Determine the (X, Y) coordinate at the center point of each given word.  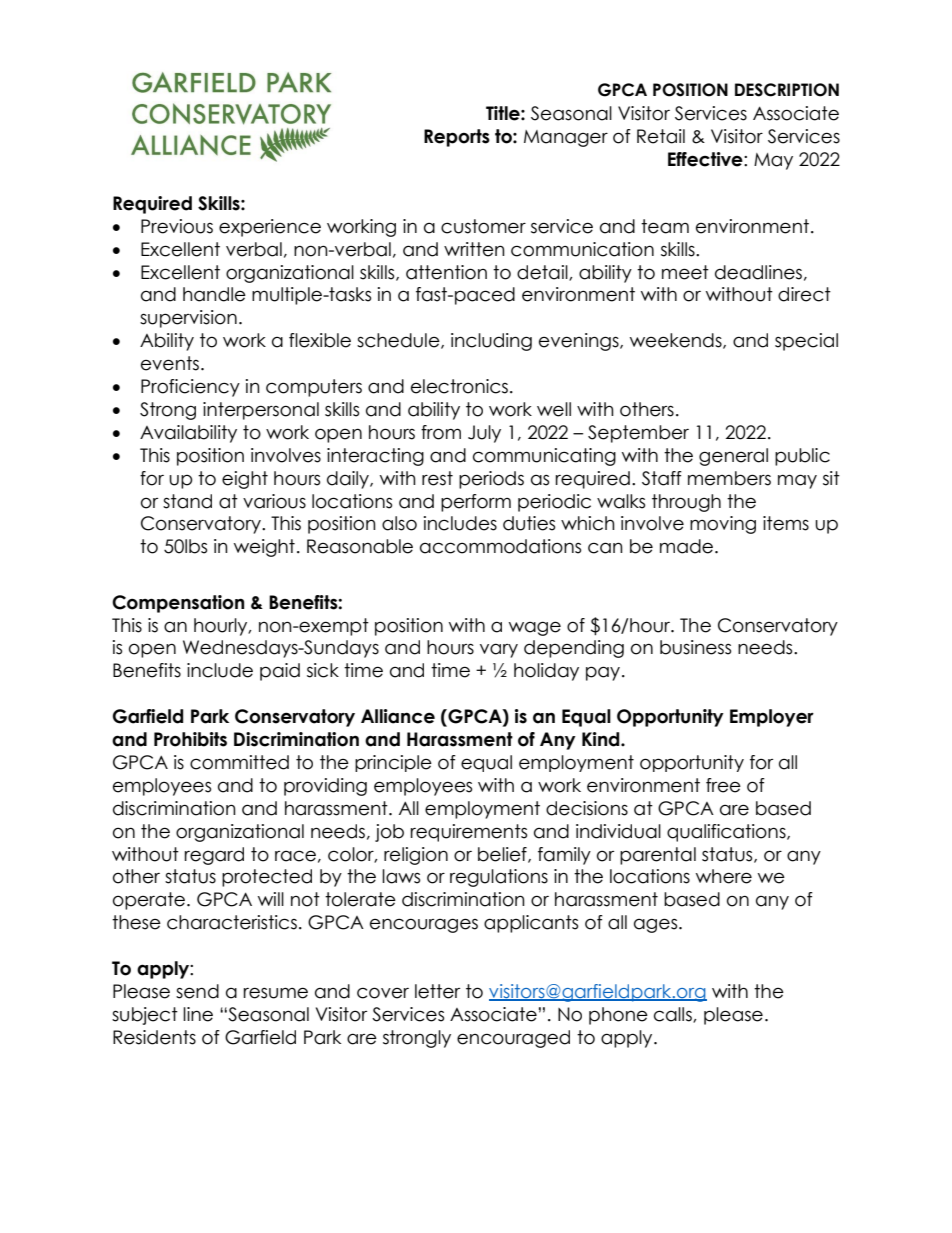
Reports (457, 138)
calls (674, 1015)
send (197, 991)
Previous (177, 226)
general (733, 457)
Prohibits (190, 739)
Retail (661, 136)
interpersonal (261, 411)
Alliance (398, 716)
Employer (772, 718)
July (484, 434)
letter (437, 991)
